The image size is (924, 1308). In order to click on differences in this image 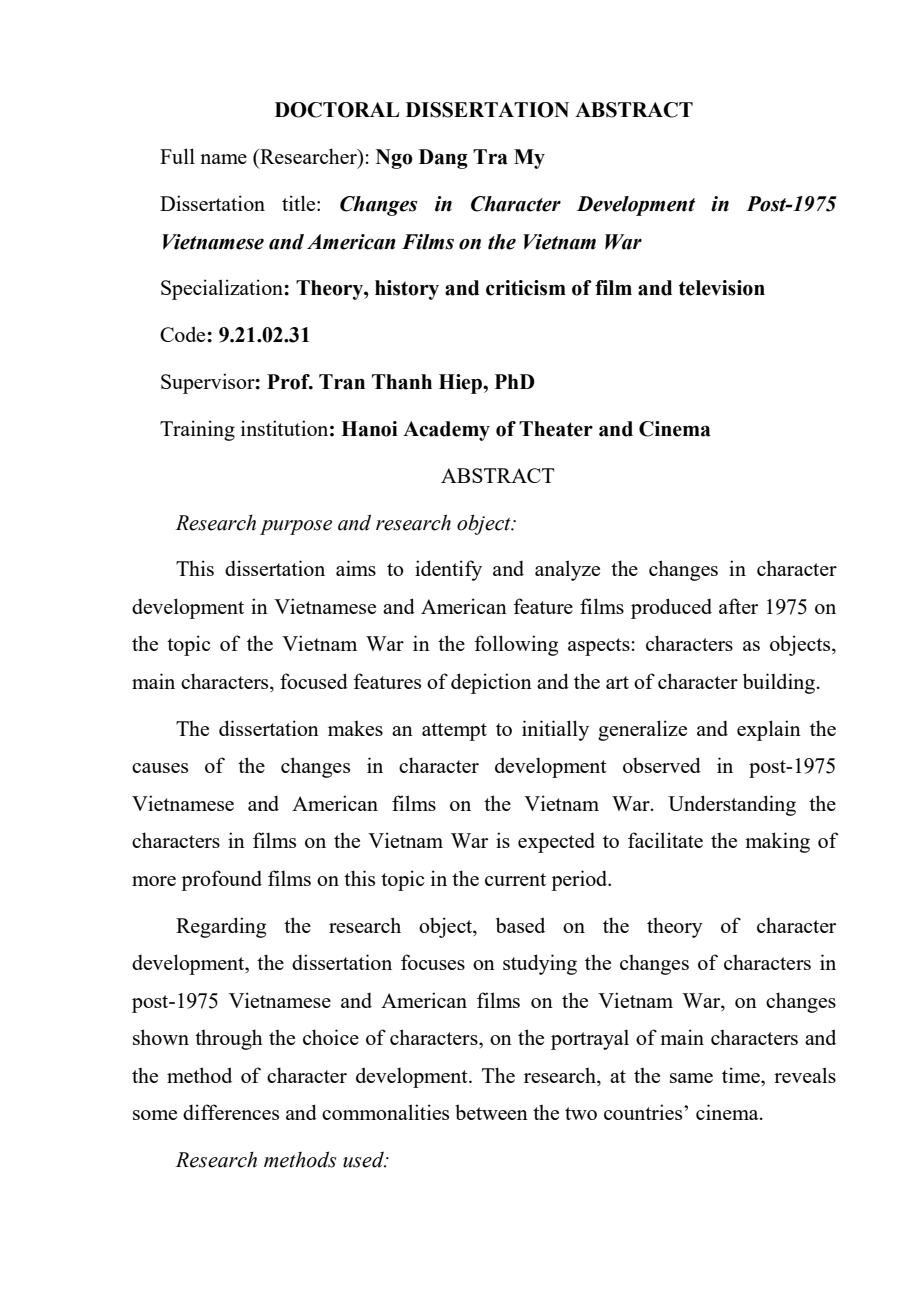, I will do `click(231, 1112)`.
